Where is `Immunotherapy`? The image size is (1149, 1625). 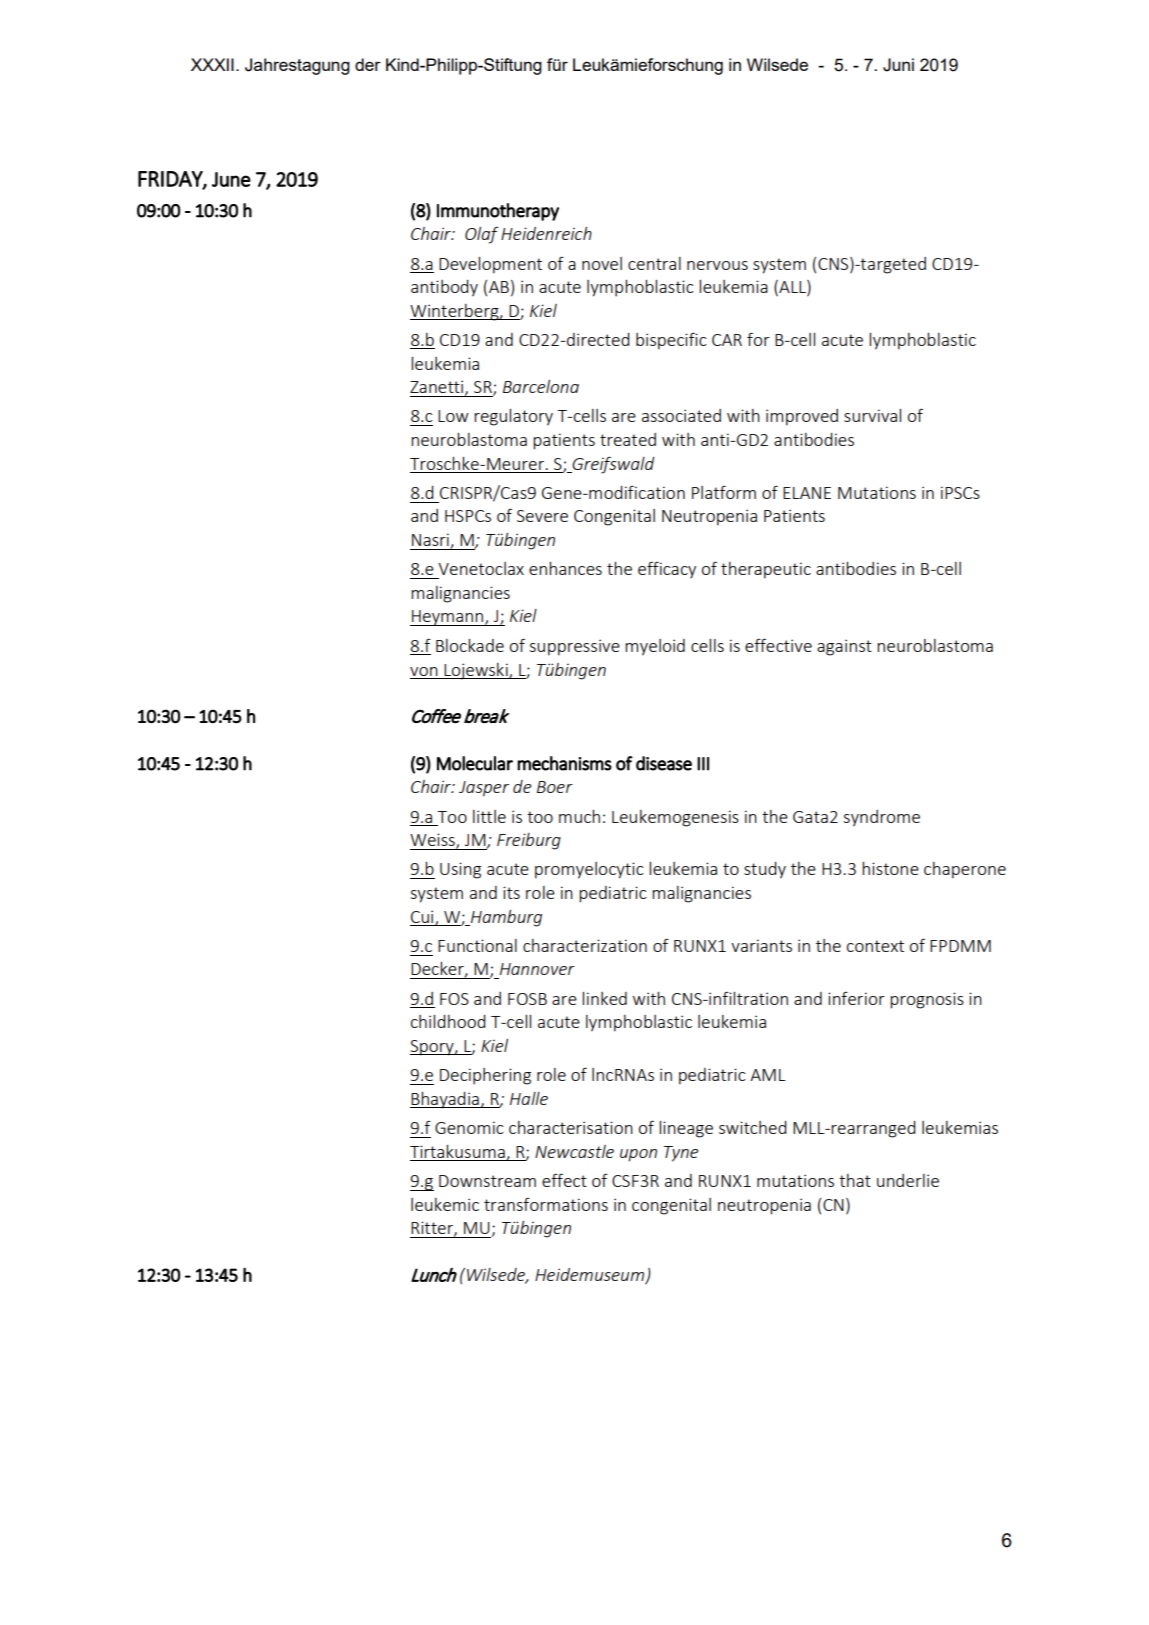 Immunotherapy is located at coordinates (498, 212).
